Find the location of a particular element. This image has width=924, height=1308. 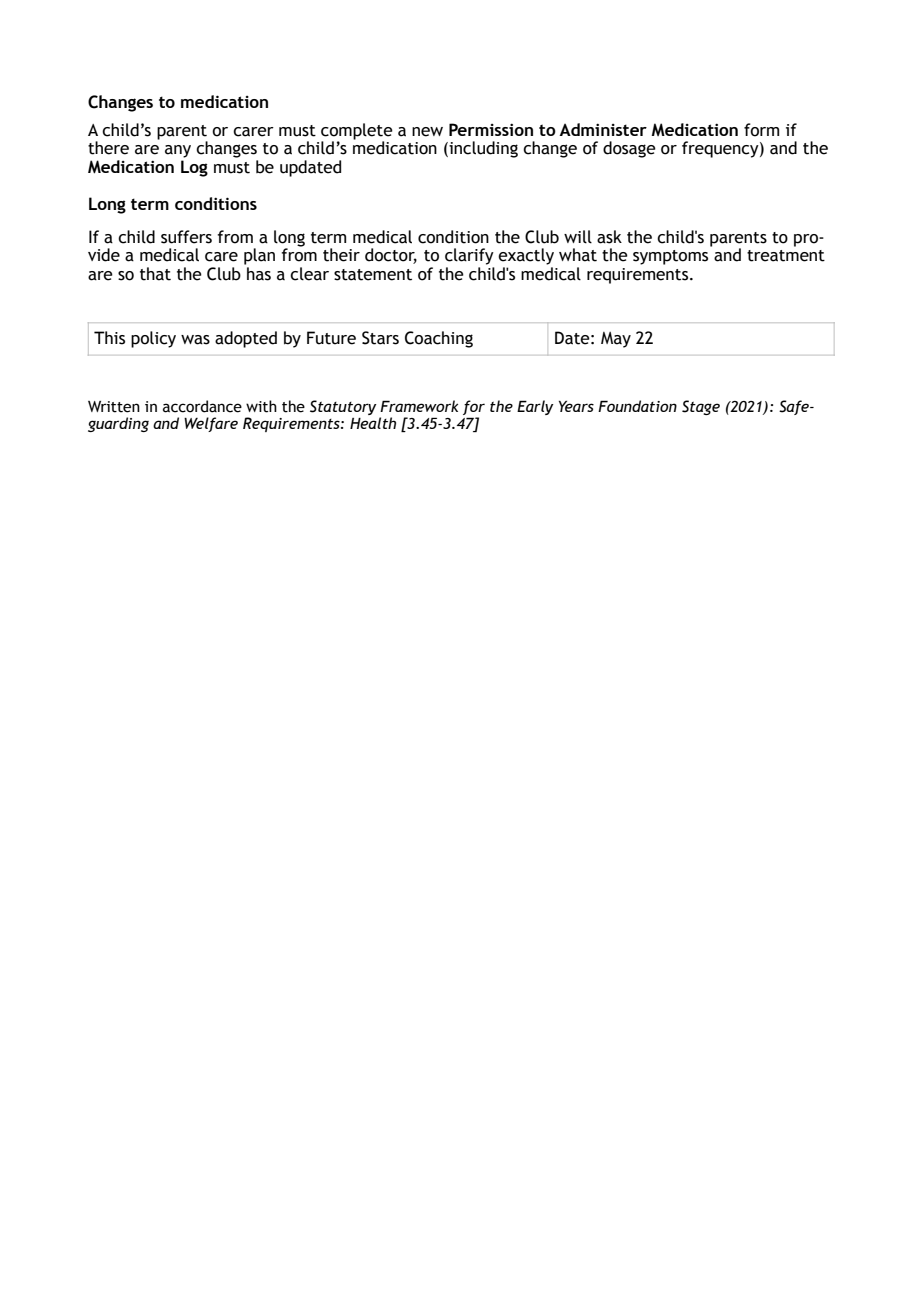

form is located at coordinates (761, 130).
